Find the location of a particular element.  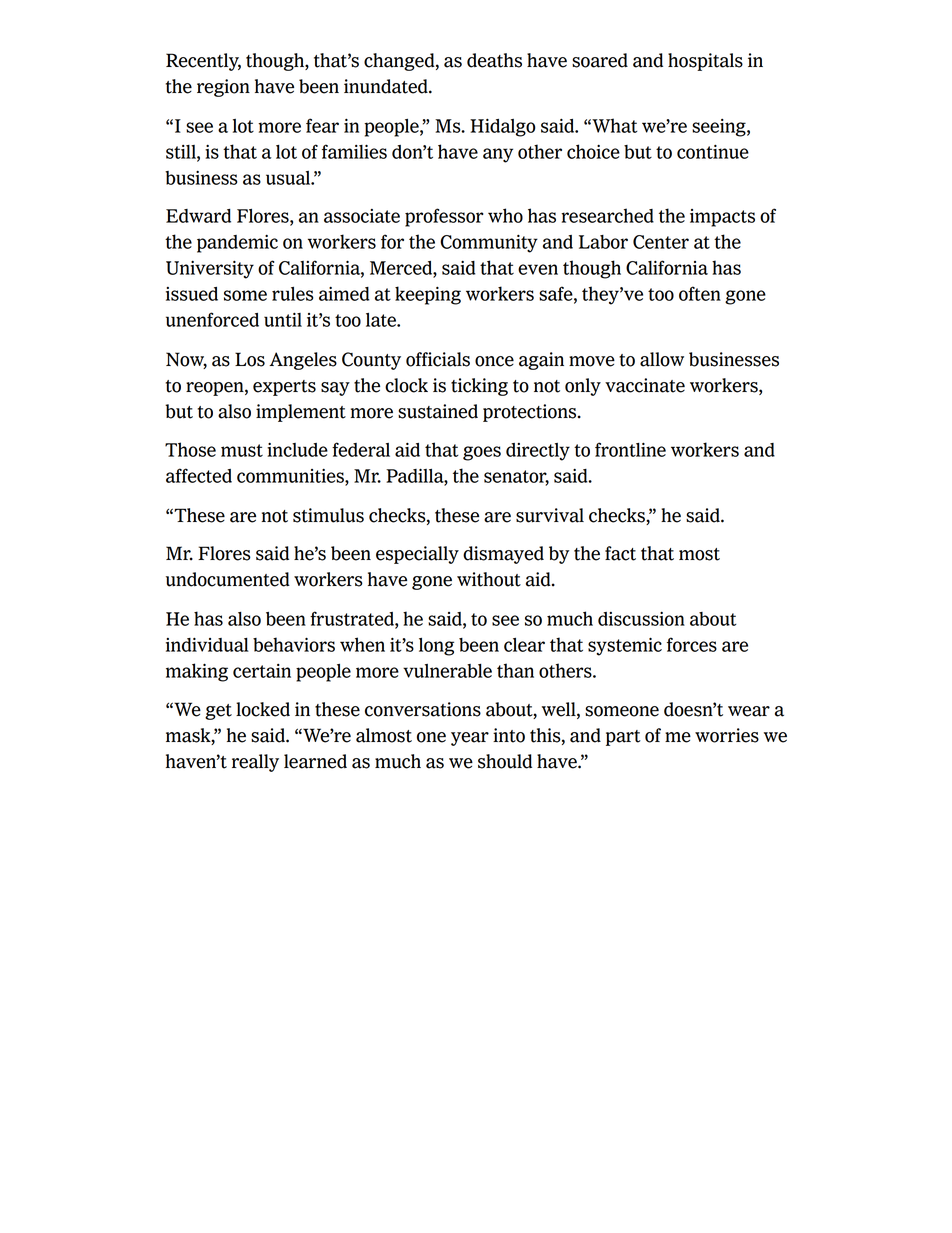

hospitals is located at coordinates (705, 62).
